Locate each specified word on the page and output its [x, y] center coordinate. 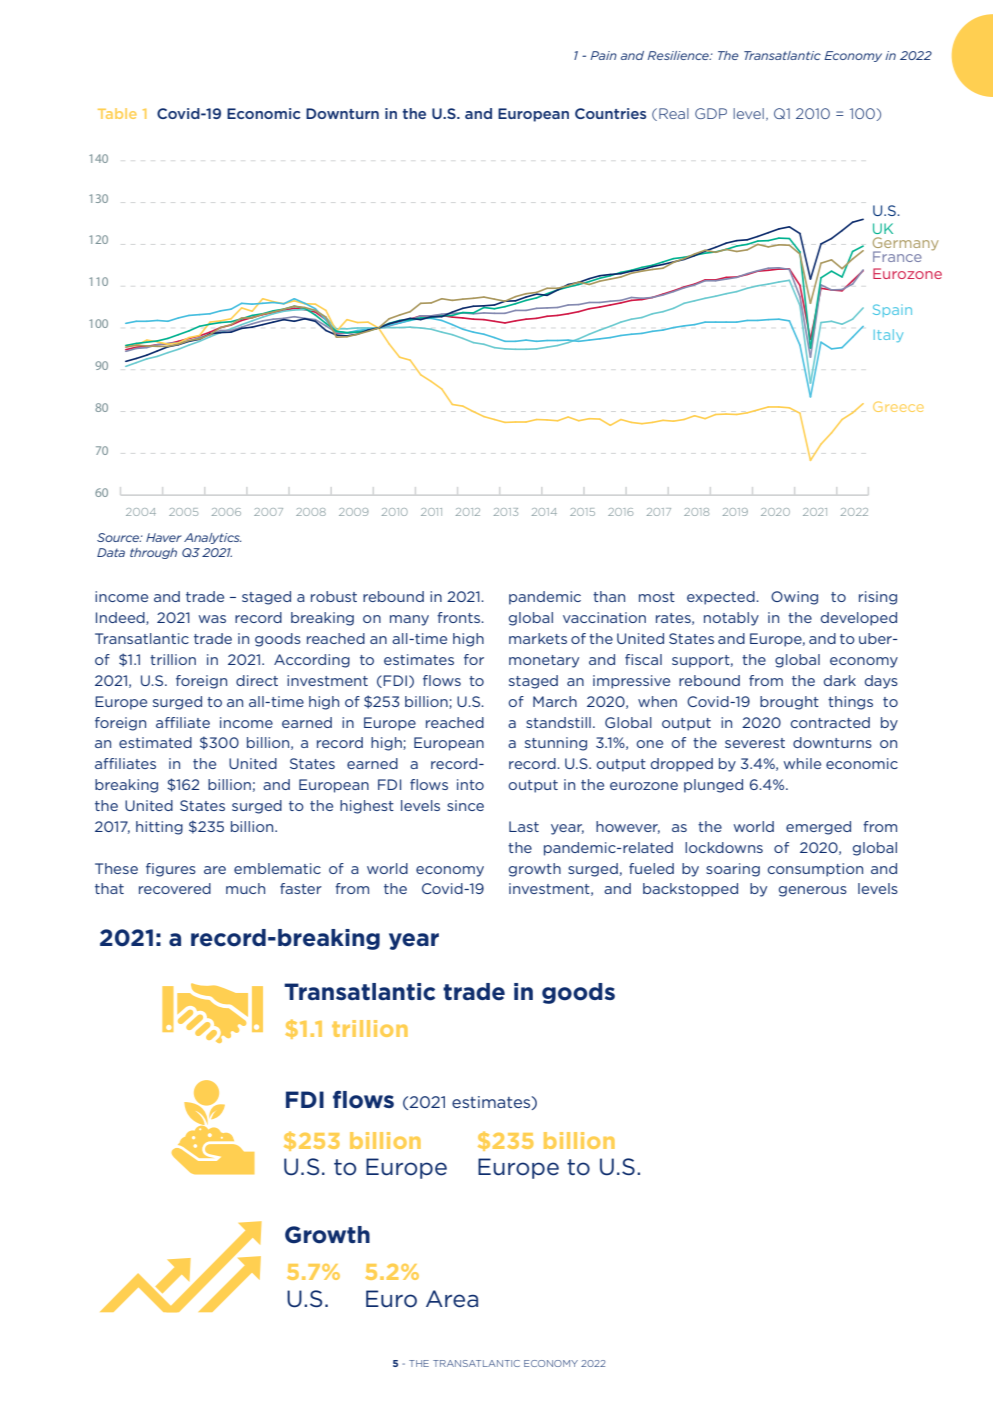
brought [789, 703]
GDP [711, 113]
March [555, 701]
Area [452, 1299]
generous [813, 891]
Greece [898, 406]
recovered [175, 888]
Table [117, 113]
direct [257, 680]
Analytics [212, 538]
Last [524, 826]
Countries [610, 113]
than [609, 596]
